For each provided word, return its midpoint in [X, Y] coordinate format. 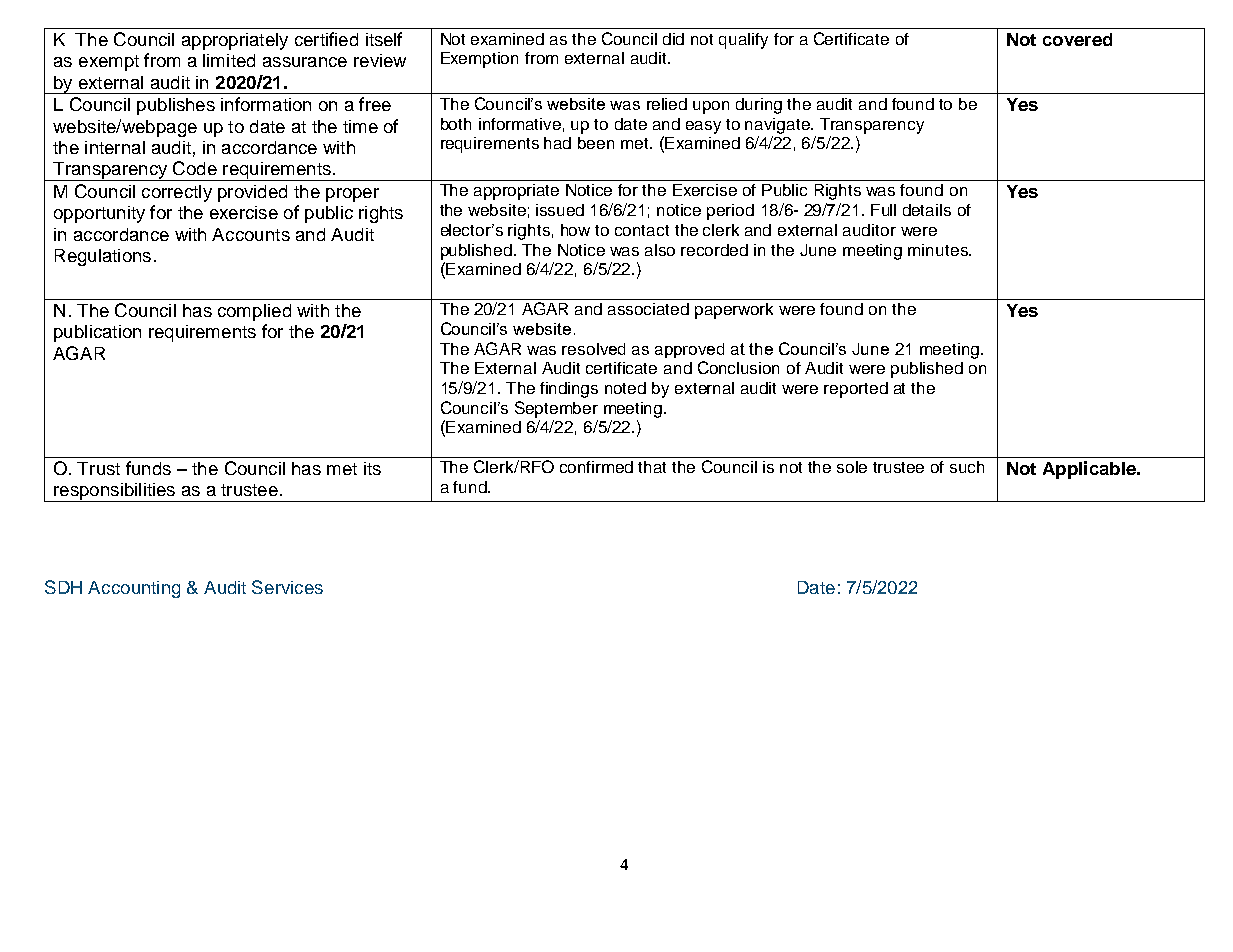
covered [1077, 39]
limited [229, 60]
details [927, 210]
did [673, 39]
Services [287, 587]
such [967, 467]
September [556, 409]
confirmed [596, 467]
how [575, 230]
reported [856, 390]
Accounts [251, 234]
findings [569, 390]
